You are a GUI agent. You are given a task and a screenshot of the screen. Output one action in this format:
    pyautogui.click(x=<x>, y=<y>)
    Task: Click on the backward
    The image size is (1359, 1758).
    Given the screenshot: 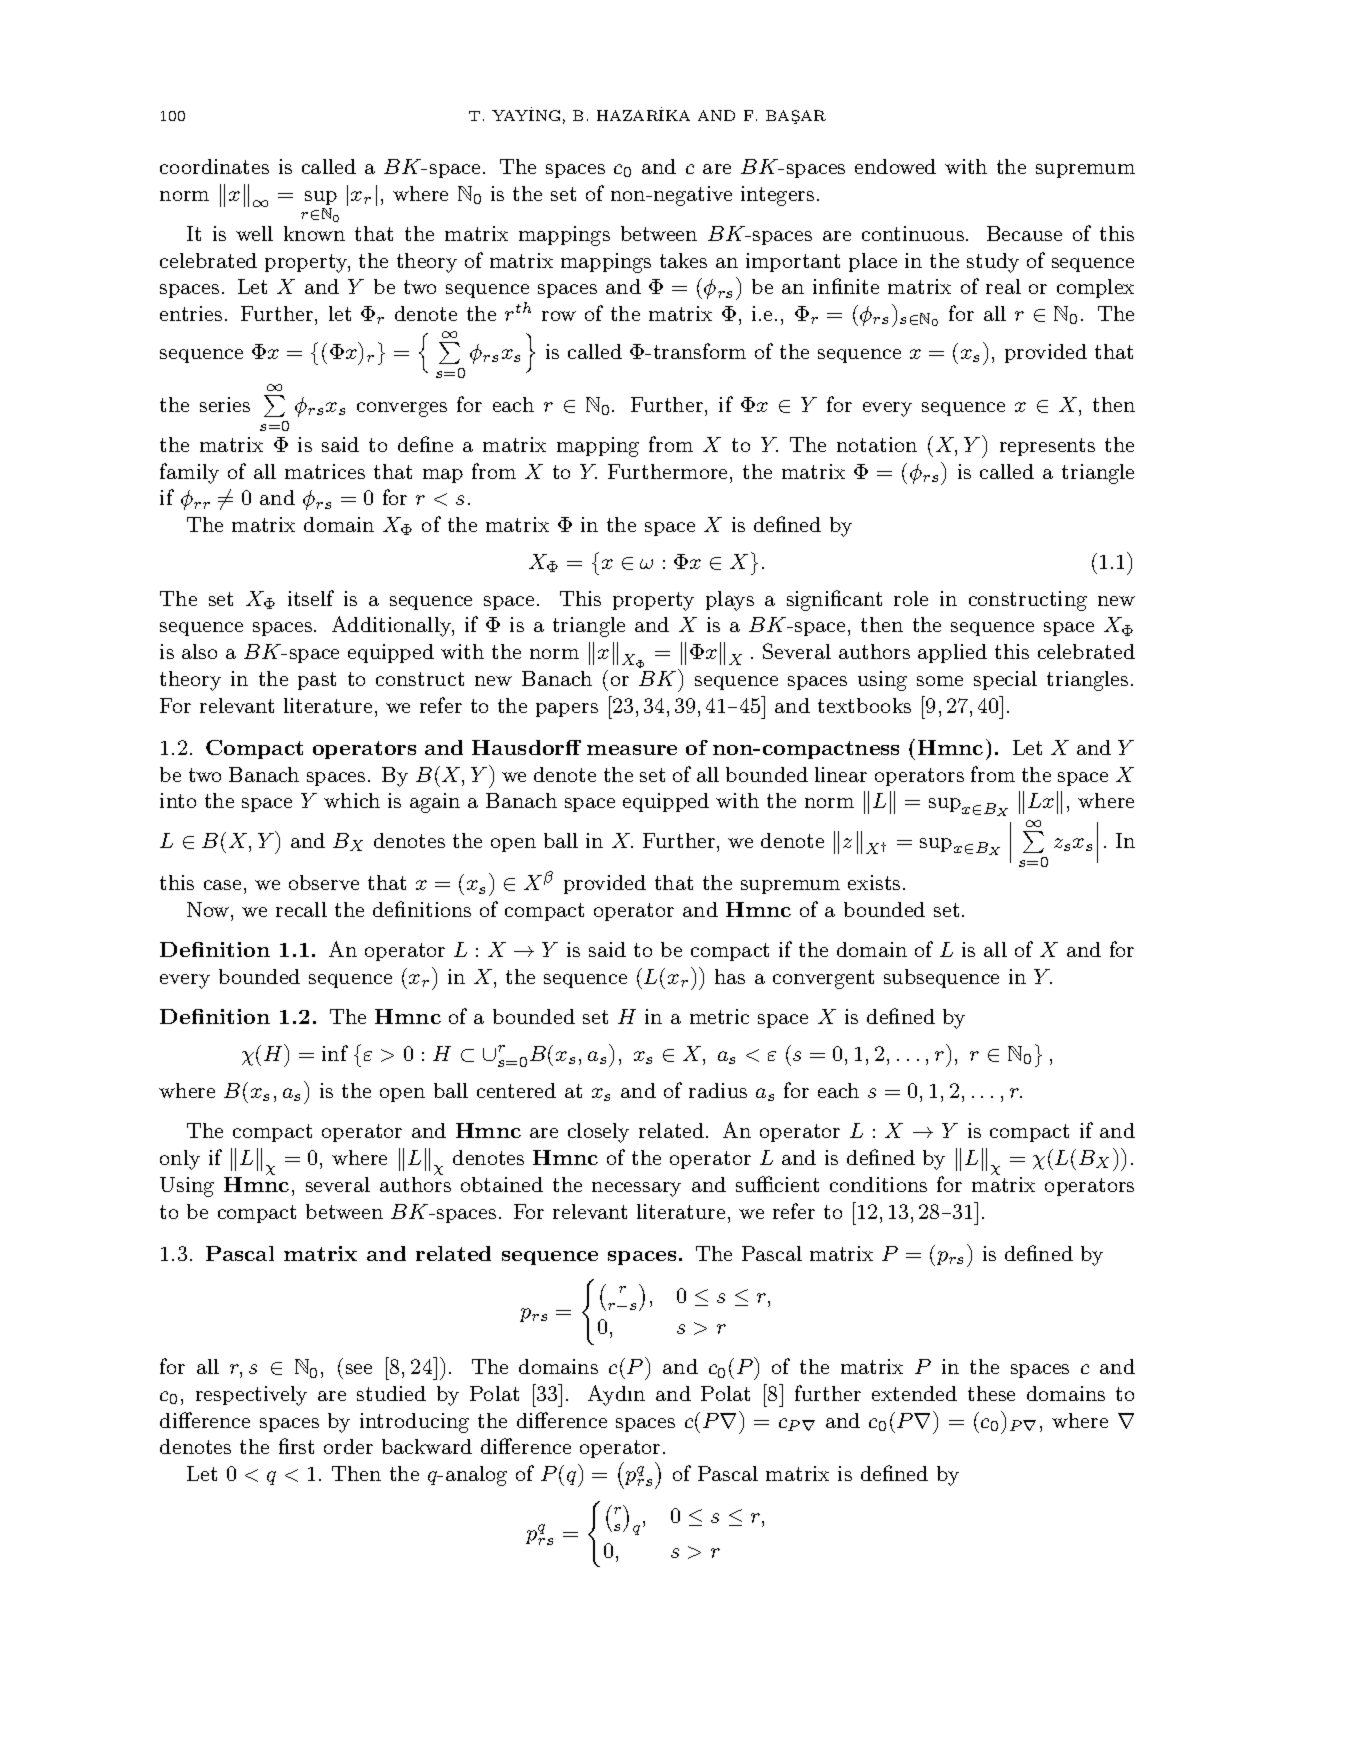 What is the action you would take?
    pyautogui.click(x=427, y=1446)
